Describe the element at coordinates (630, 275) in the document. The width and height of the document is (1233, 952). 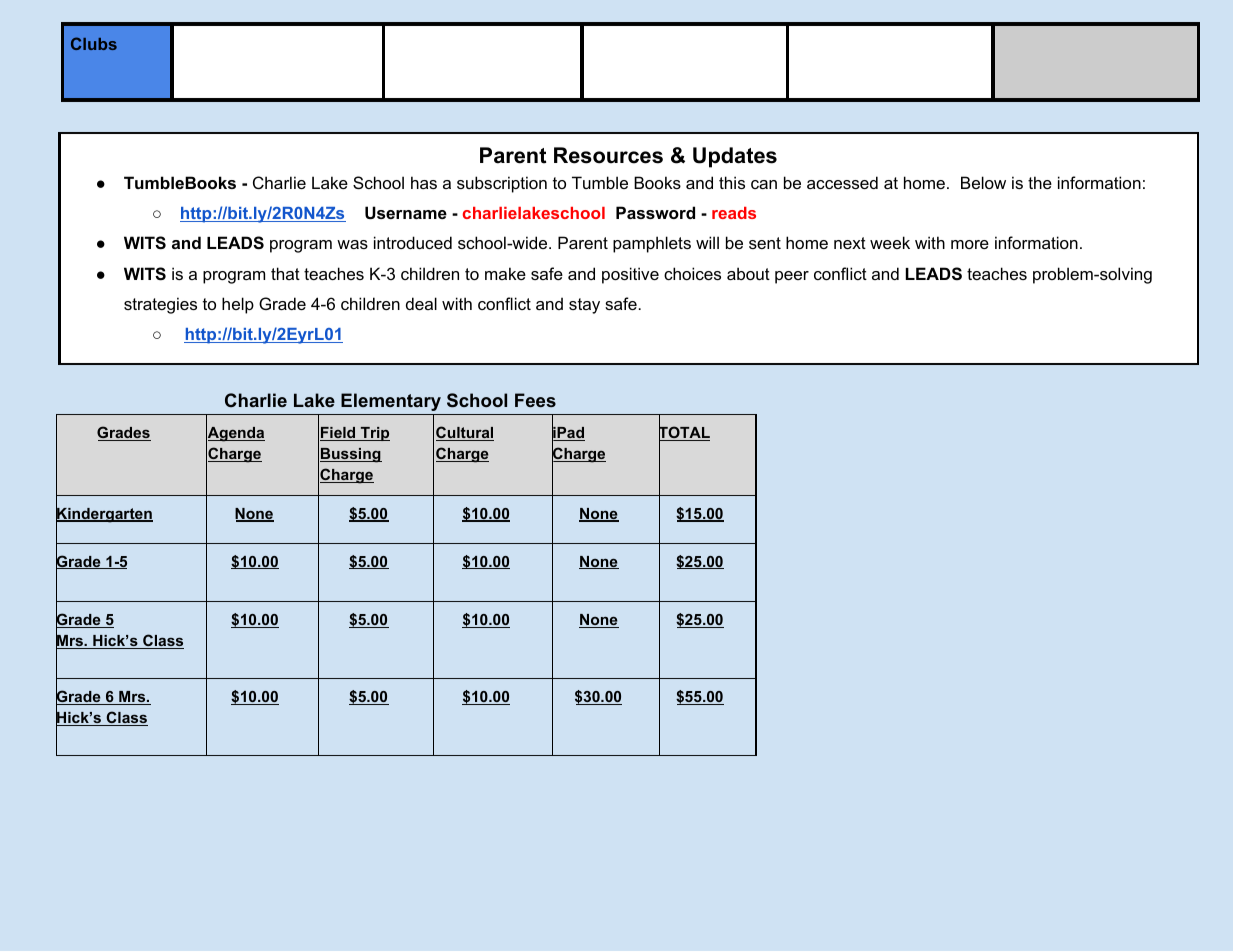
I see `positive` at that location.
